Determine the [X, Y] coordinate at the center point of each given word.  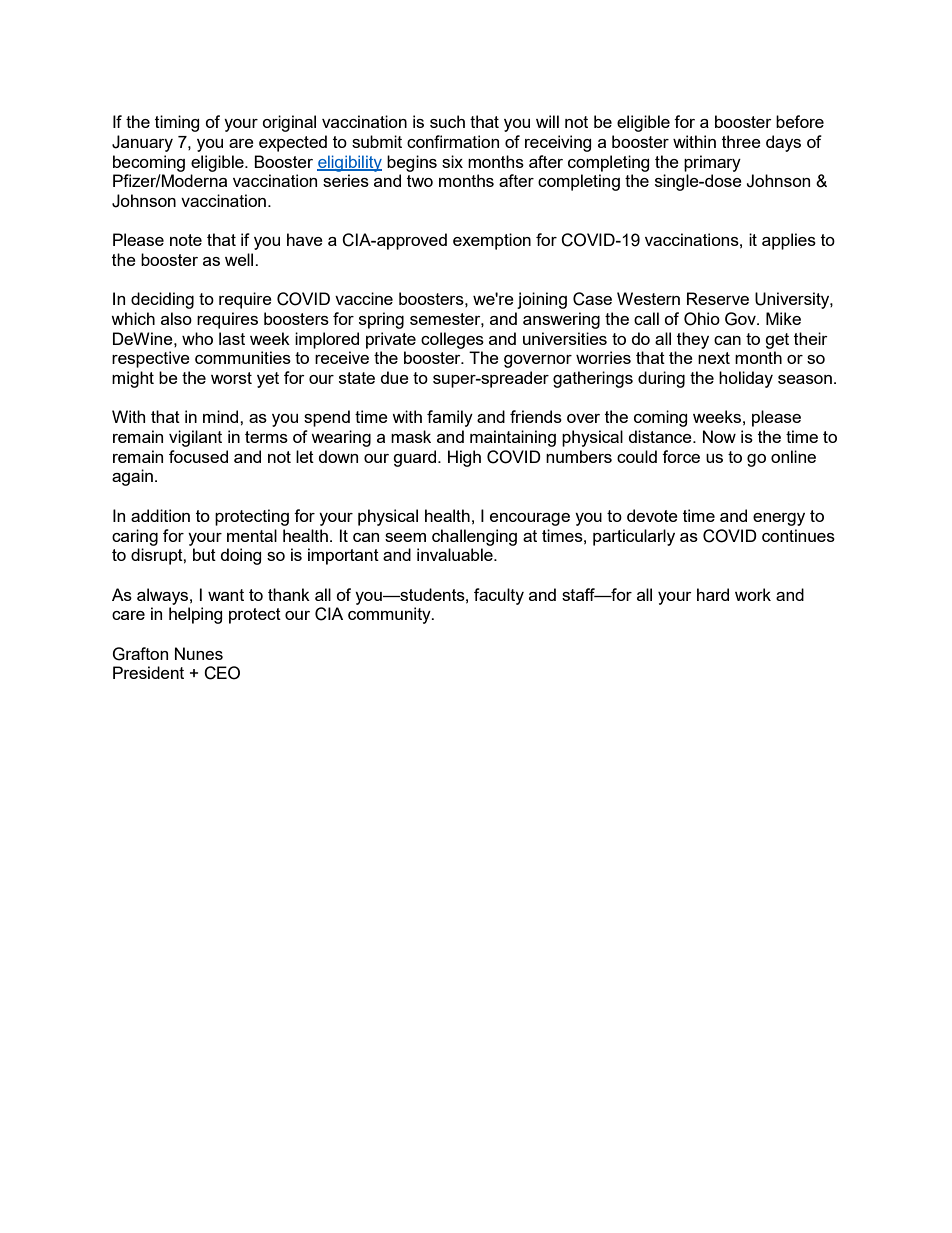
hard [713, 594]
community [390, 615]
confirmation [453, 141]
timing [177, 123]
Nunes [199, 653]
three [741, 141]
